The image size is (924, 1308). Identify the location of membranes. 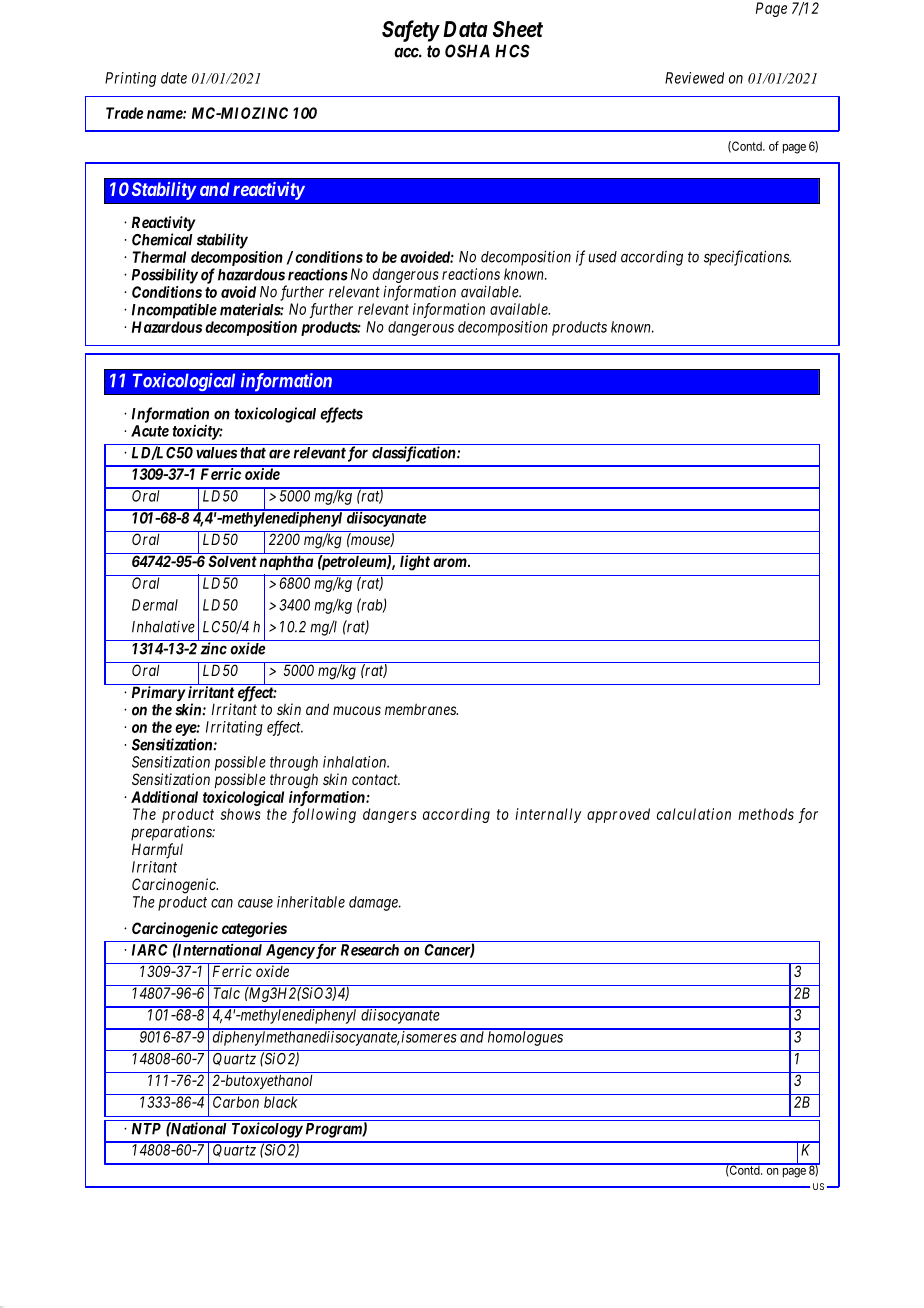
(421, 709).
